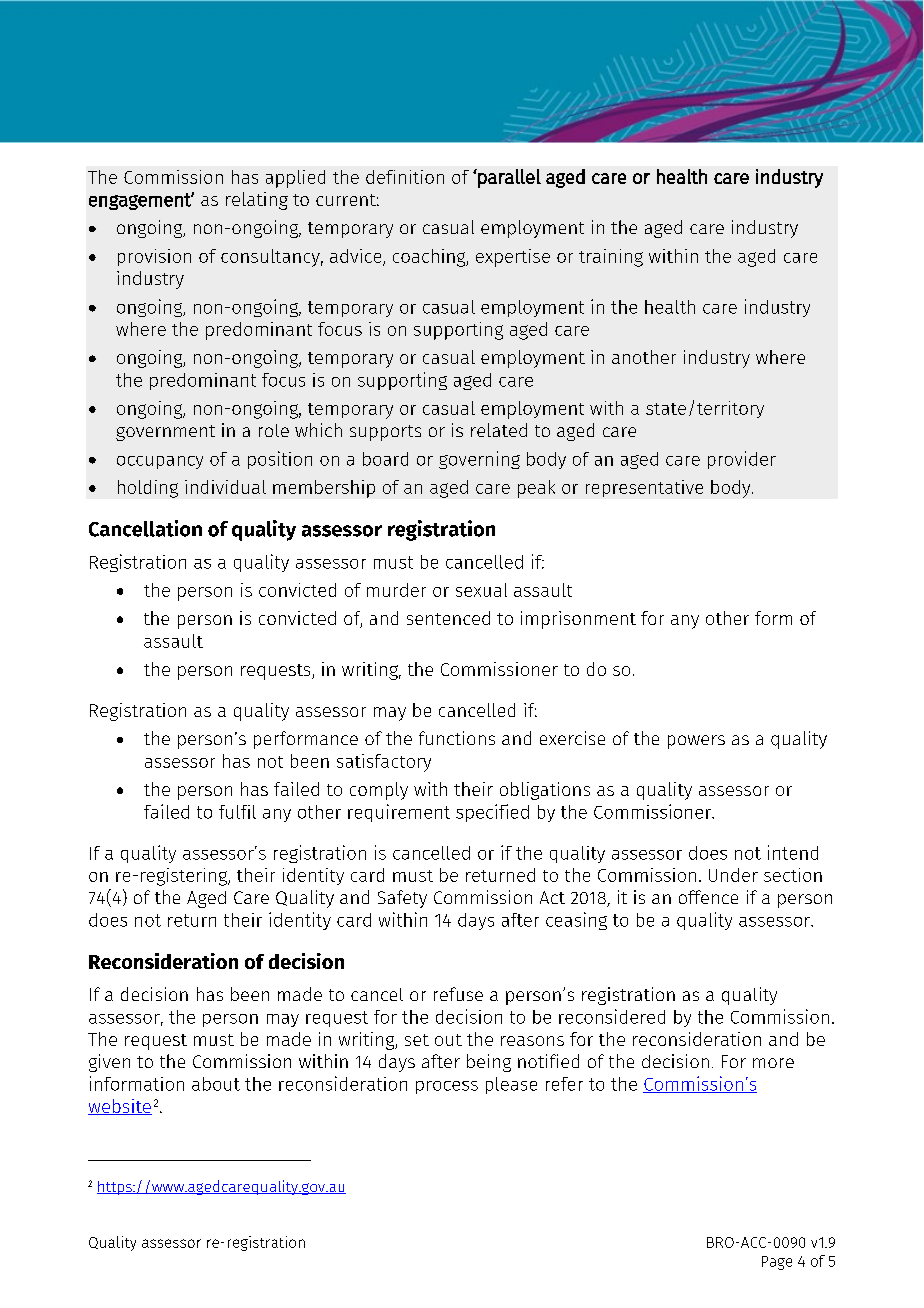 The image size is (924, 1308). Describe the element at coordinates (457, 738) in the document. I see `functions` at that location.
